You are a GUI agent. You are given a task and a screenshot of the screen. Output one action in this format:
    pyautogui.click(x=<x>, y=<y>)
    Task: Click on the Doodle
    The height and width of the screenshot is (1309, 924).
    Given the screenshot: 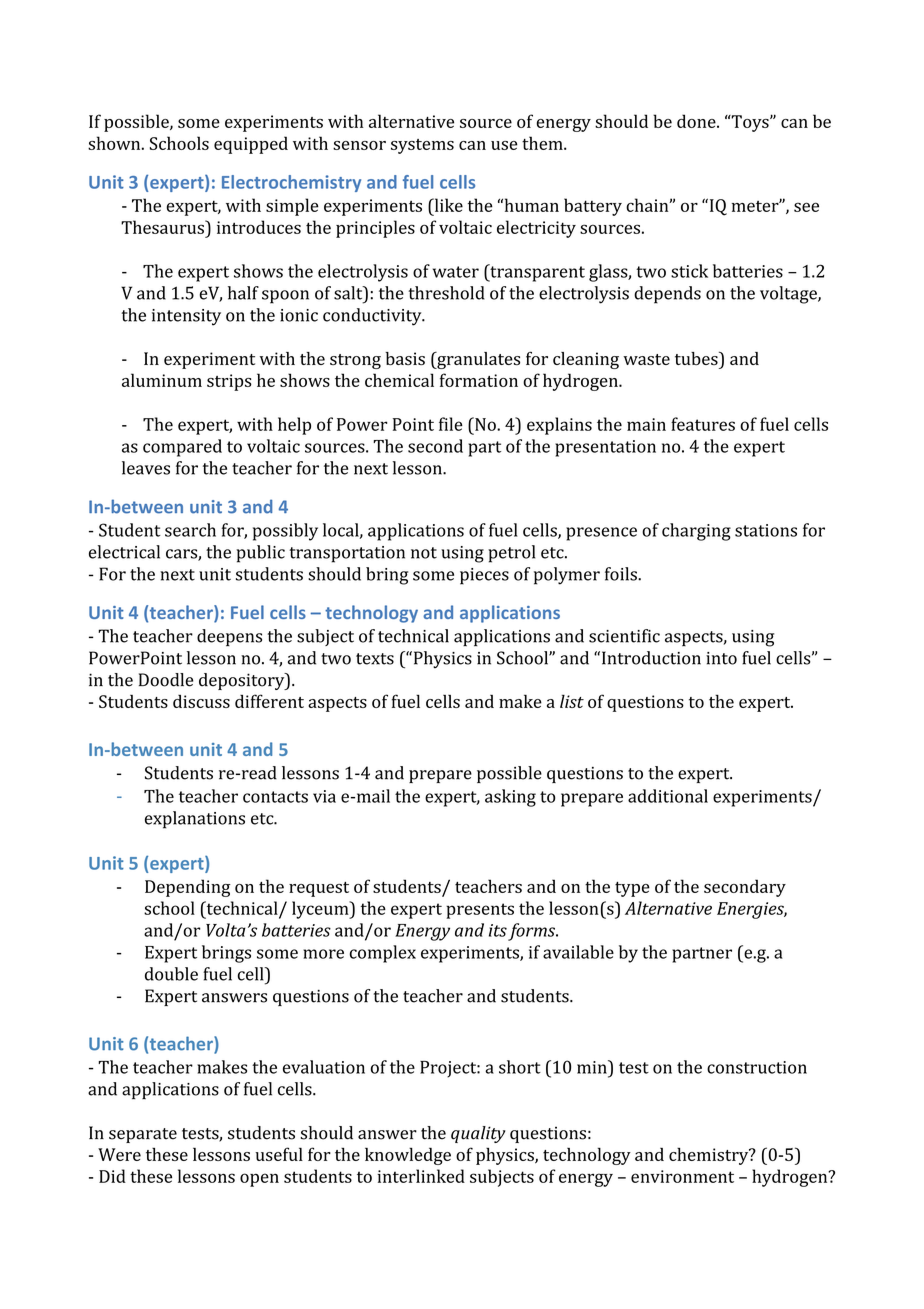 What is the action you would take?
    pyautogui.click(x=166, y=680)
